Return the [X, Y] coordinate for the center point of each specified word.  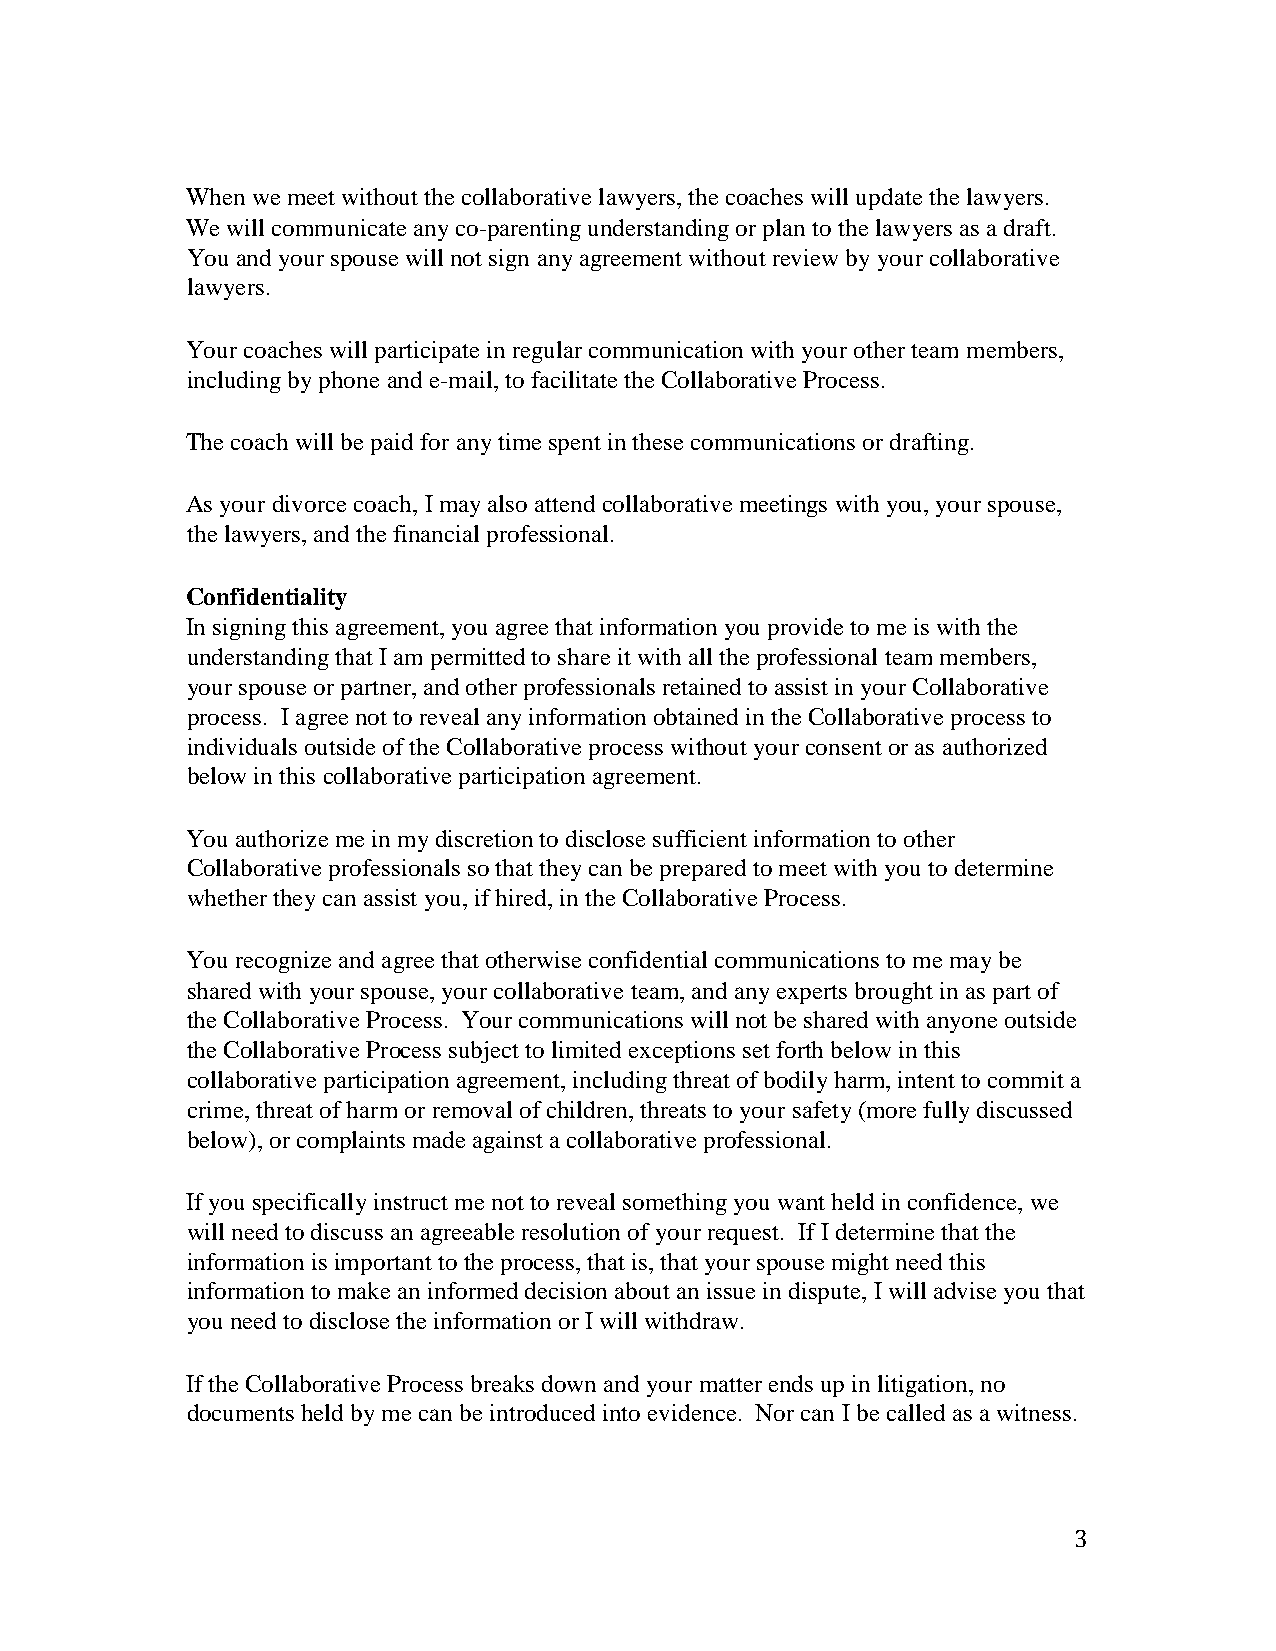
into [621, 1412]
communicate [339, 227]
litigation [924, 1386]
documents [241, 1412]
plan [784, 230]
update [889, 199]
